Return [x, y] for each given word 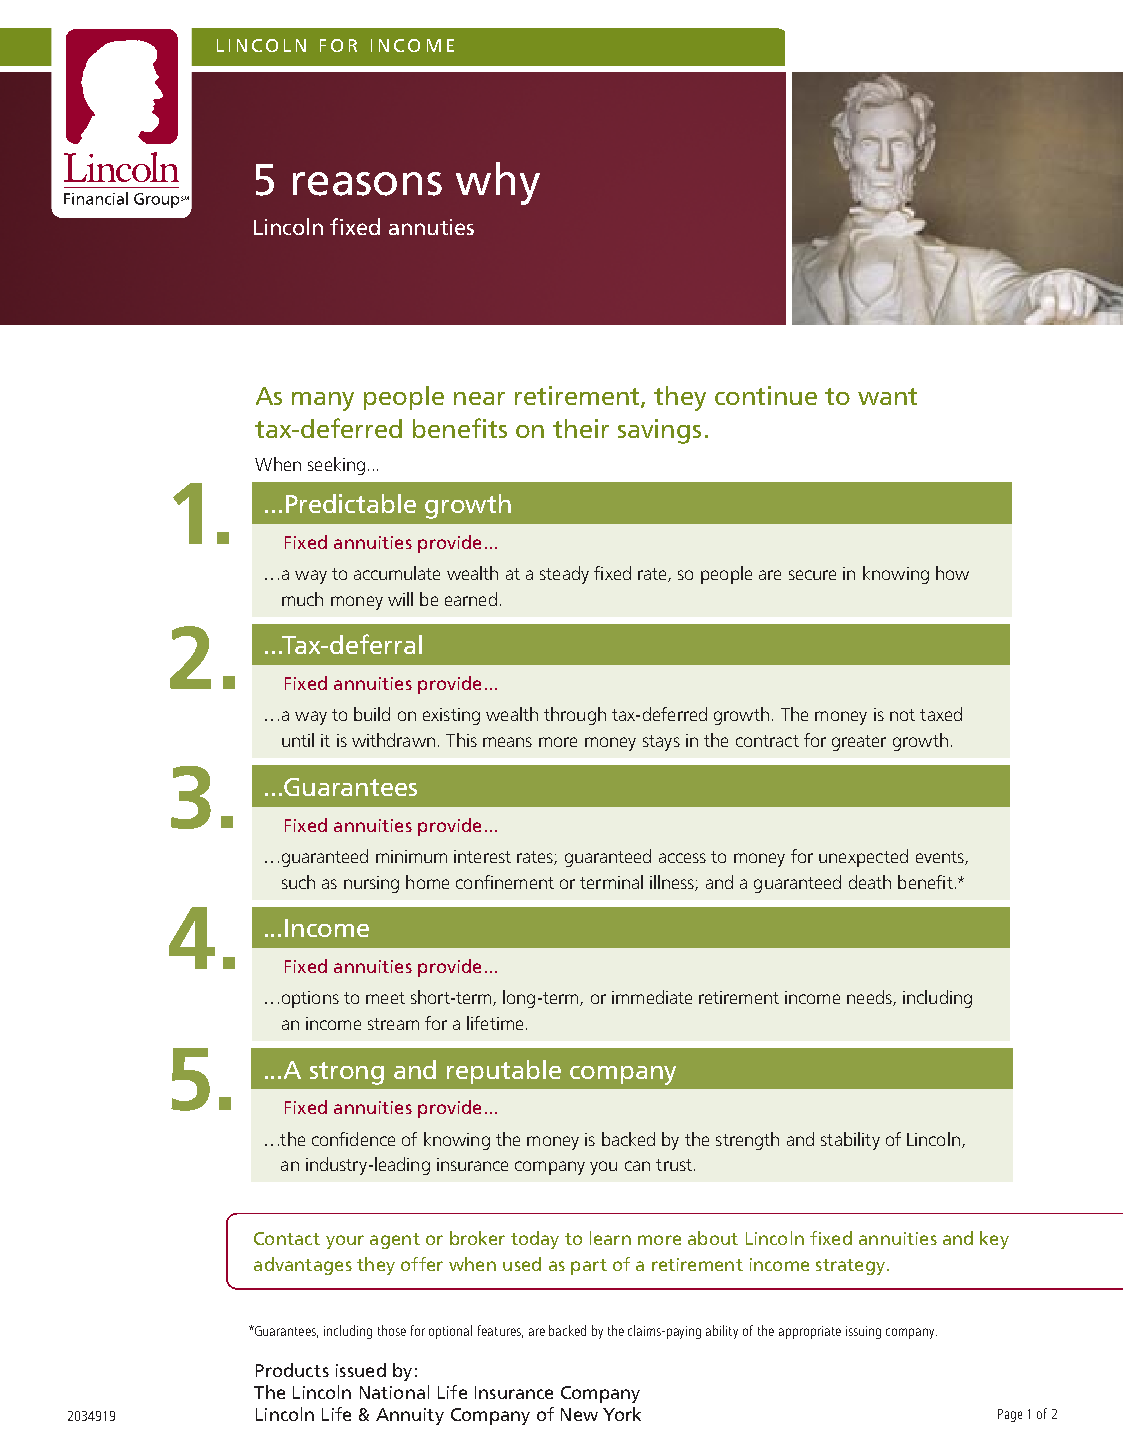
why [498, 183]
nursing [371, 884]
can [637, 1166]
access [682, 858]
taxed [941, 714]
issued [361, 1370]
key [994, 1240]
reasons [367, 184]
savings [659, 431]
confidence [353, 1139]
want [887, 396]
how [952, 573]
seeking [336, 466]
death [870, 882]
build [372, 714]
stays [661, 743]
